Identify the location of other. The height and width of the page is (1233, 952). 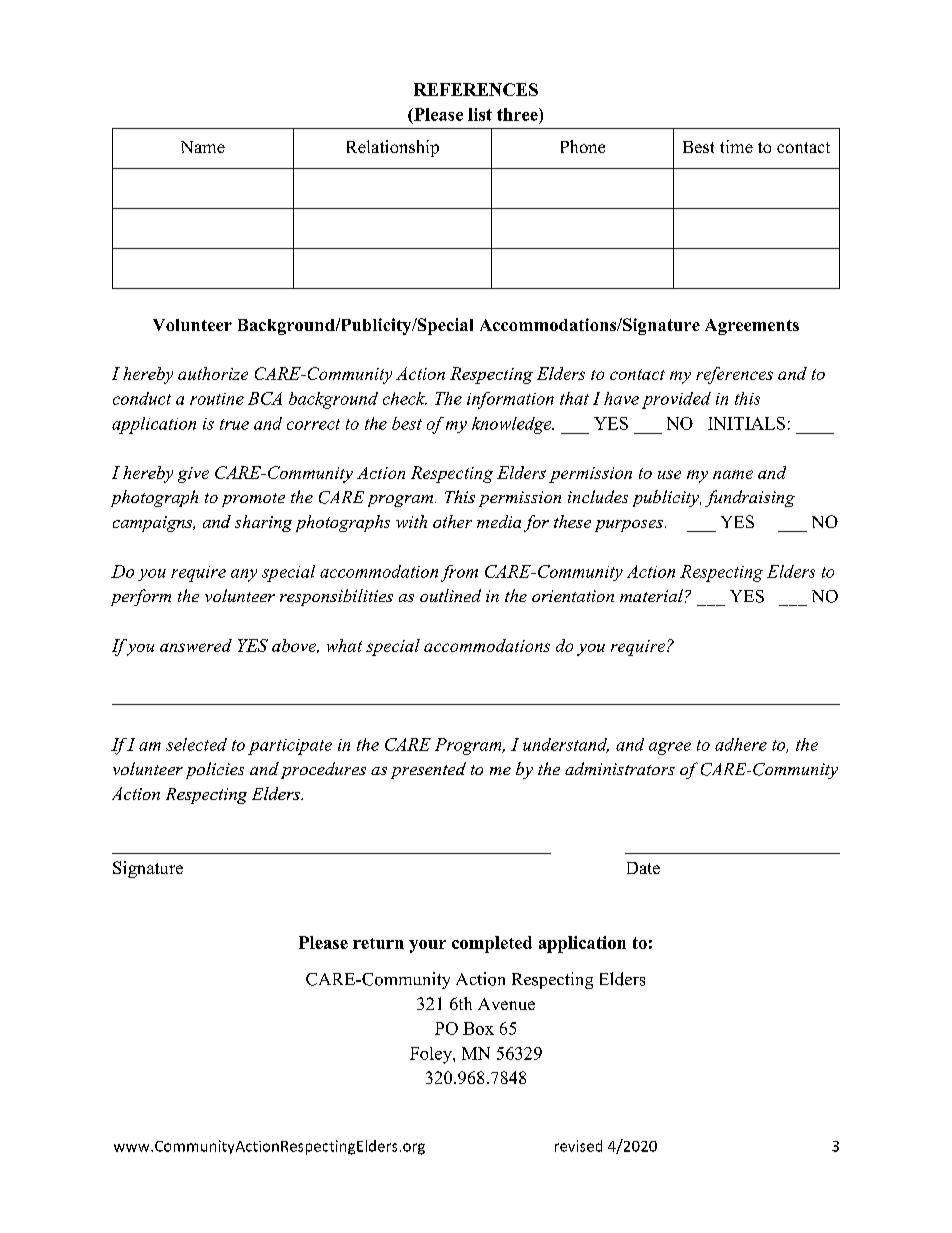
(452, 521).
